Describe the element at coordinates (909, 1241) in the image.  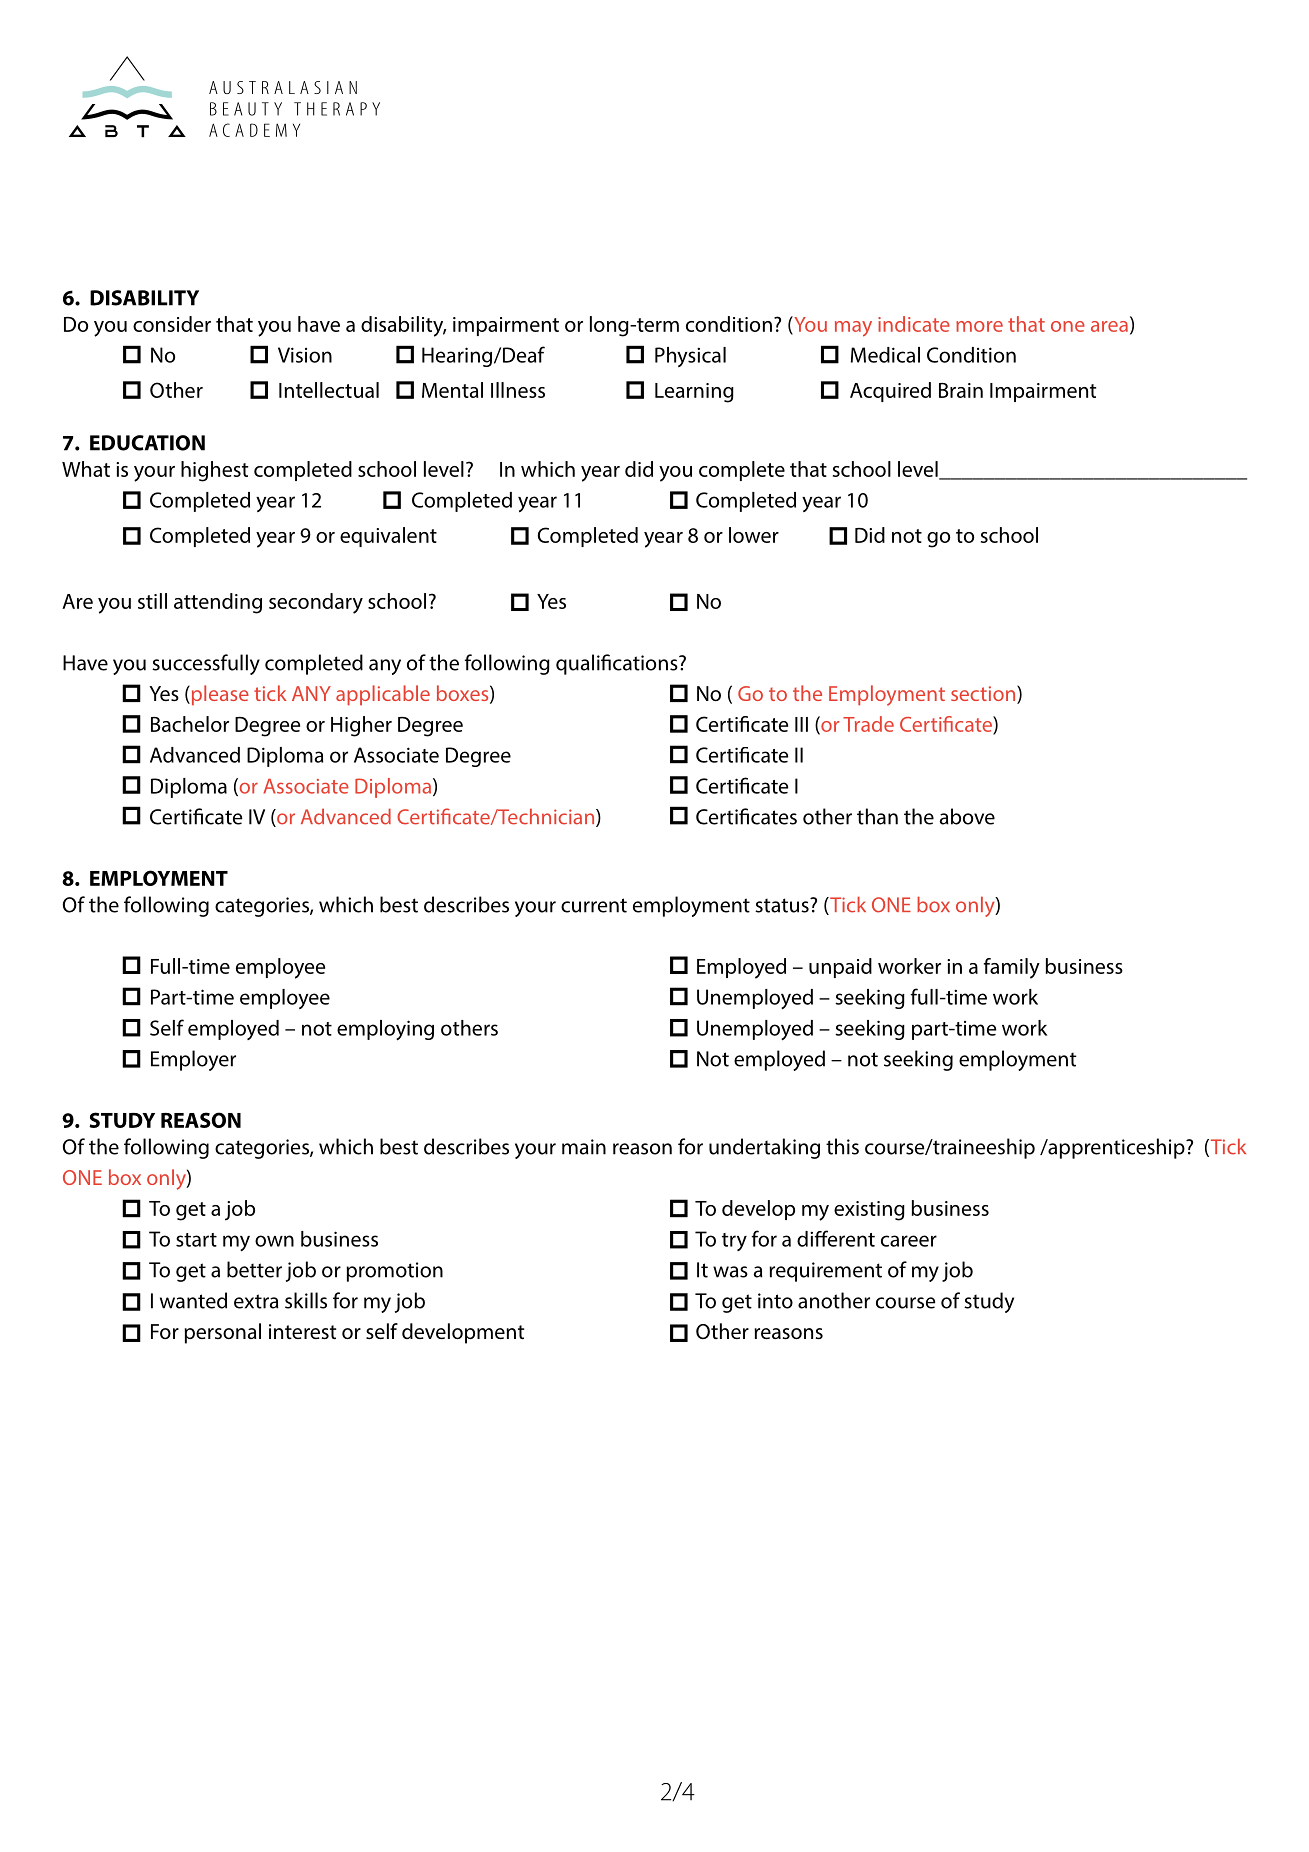
I see `career` at that location.
